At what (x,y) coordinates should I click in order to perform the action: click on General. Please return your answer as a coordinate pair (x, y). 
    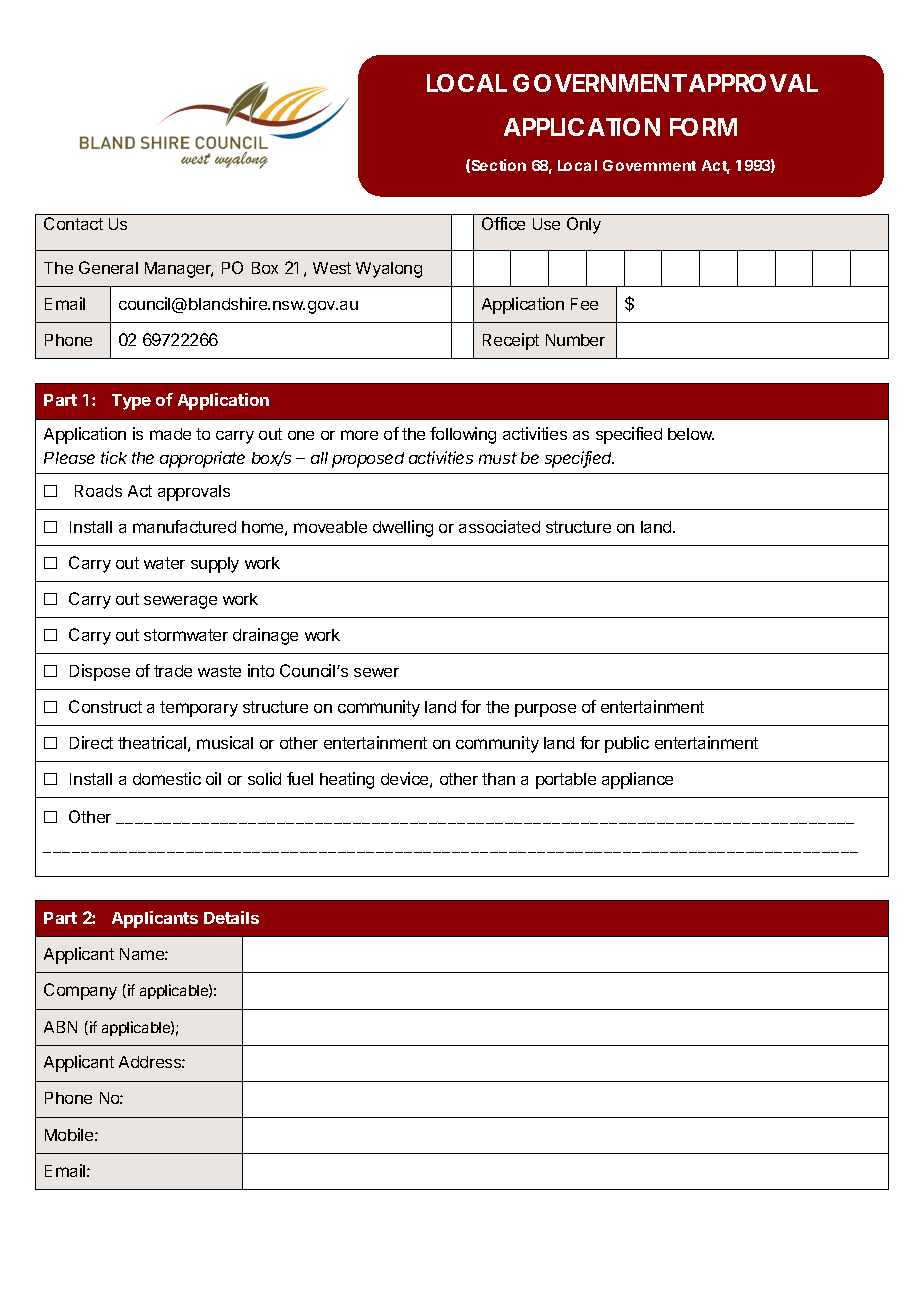
    Looking at the image, I should click on (108, 267).
